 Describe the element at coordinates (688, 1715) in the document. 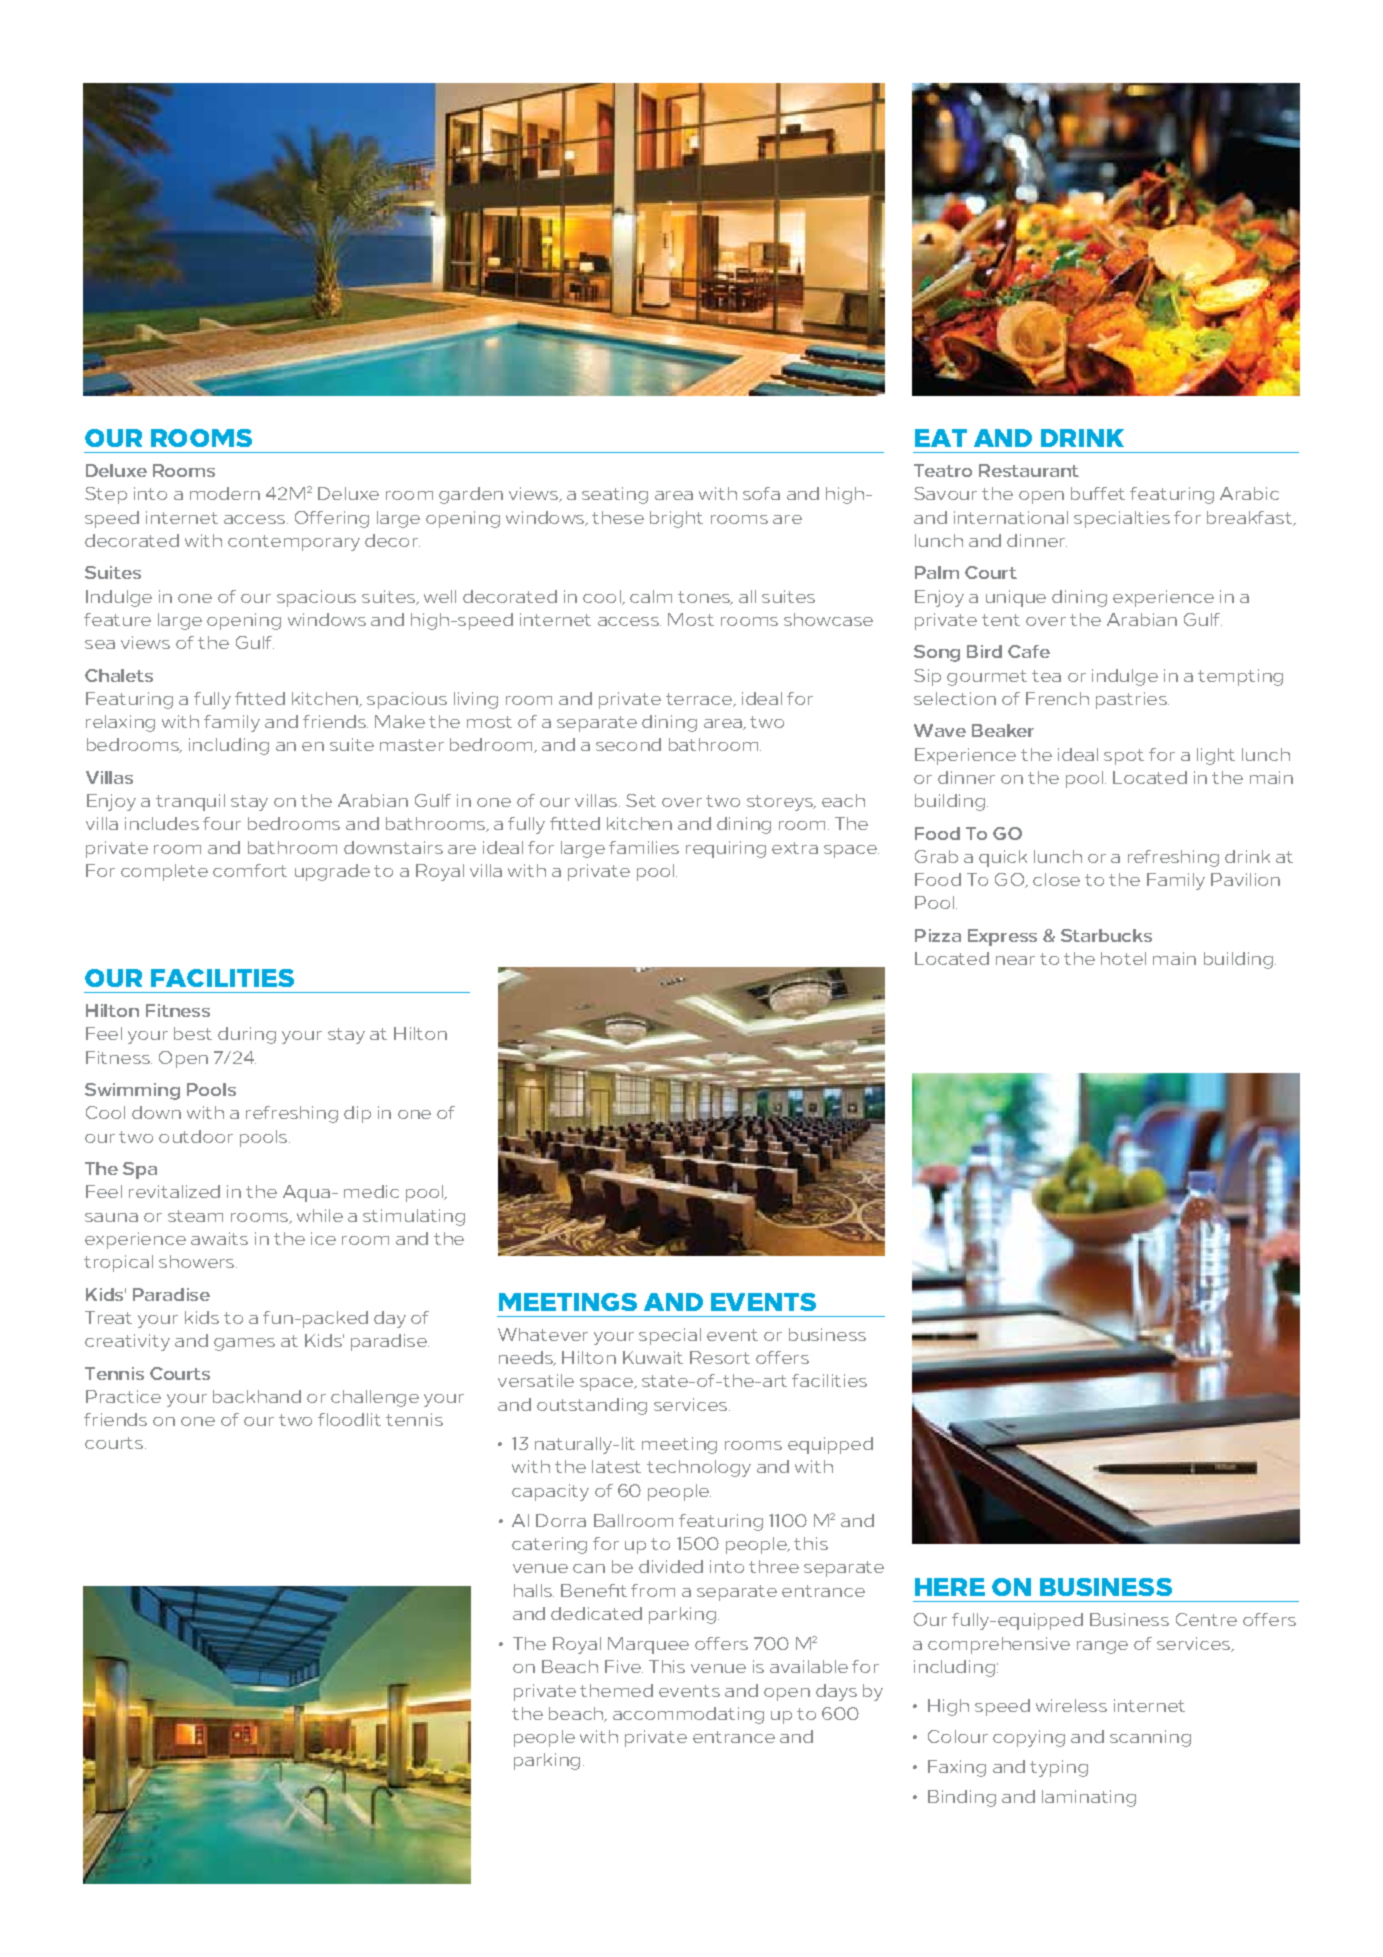

I see `accommodating` at that location.
